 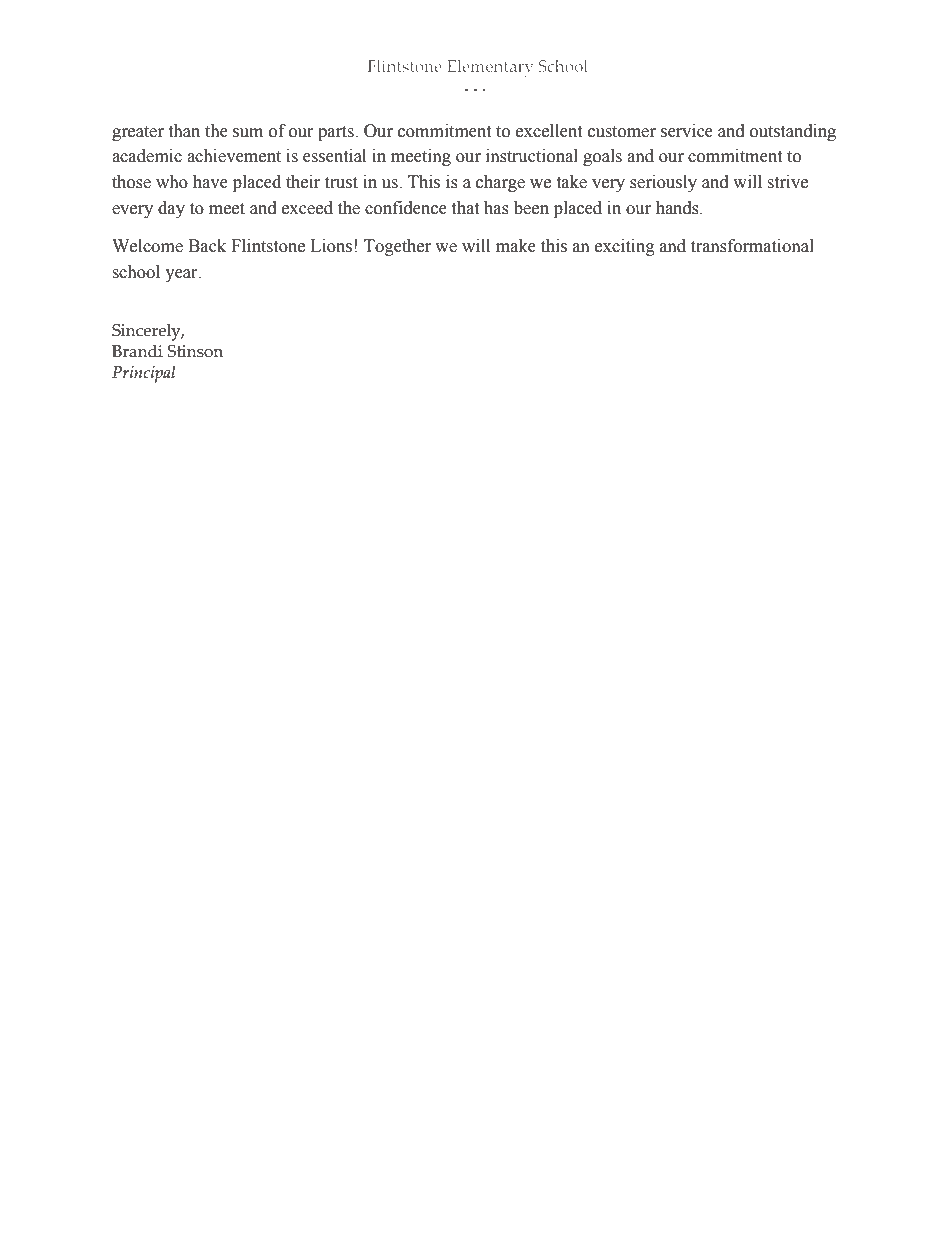 I want to click on Together, so click(x=397, y=247).
